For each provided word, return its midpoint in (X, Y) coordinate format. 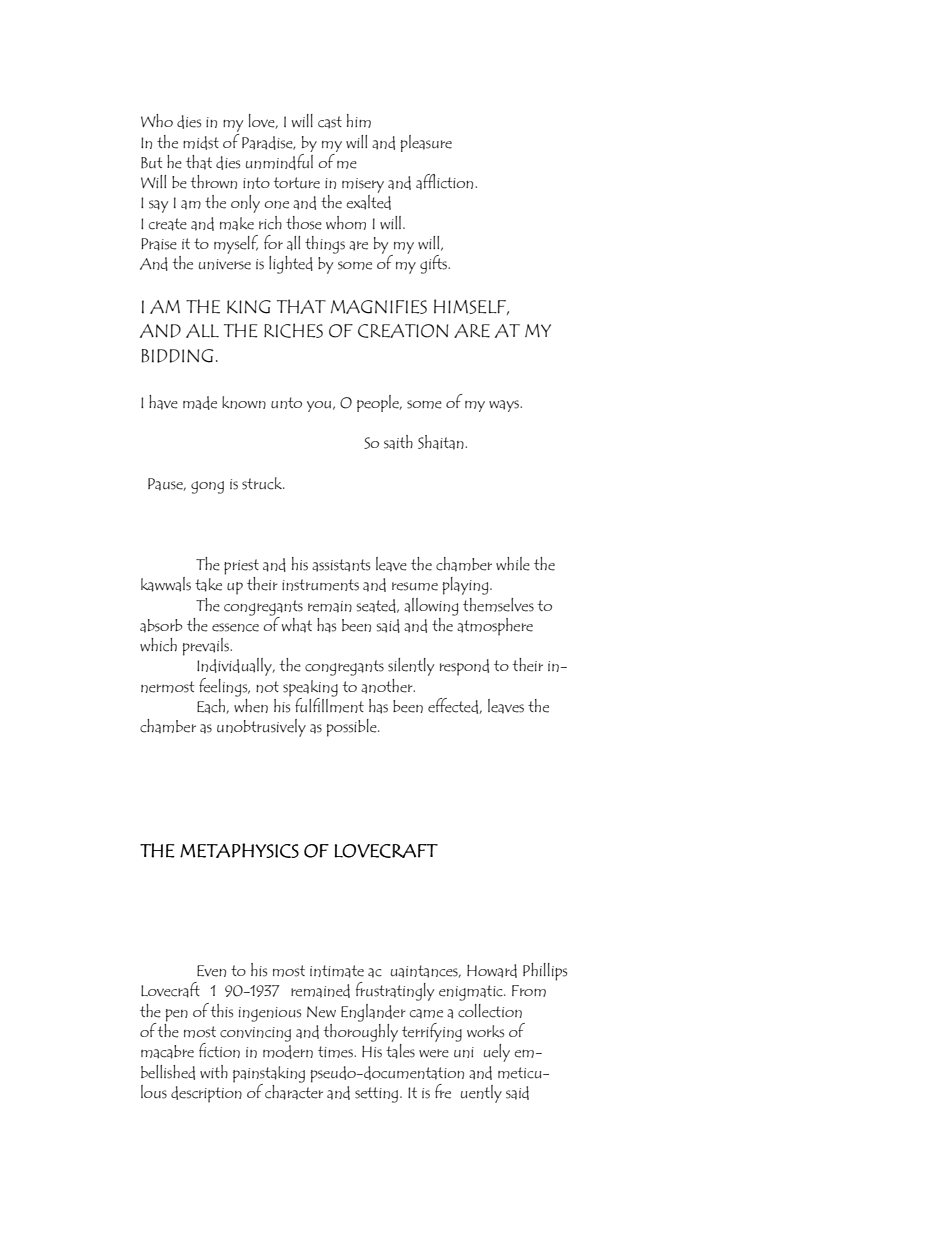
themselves (498, 605)
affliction (446, 182)
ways (505, 406)
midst (201, 143)
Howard (492, 971)
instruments (320, 585)
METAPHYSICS (239, 850)
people (379, 403)
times (336, 1052)
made (200, 403)
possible (352, 728)
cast (330, 122)
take (208, 585)
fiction (219, 1050)
